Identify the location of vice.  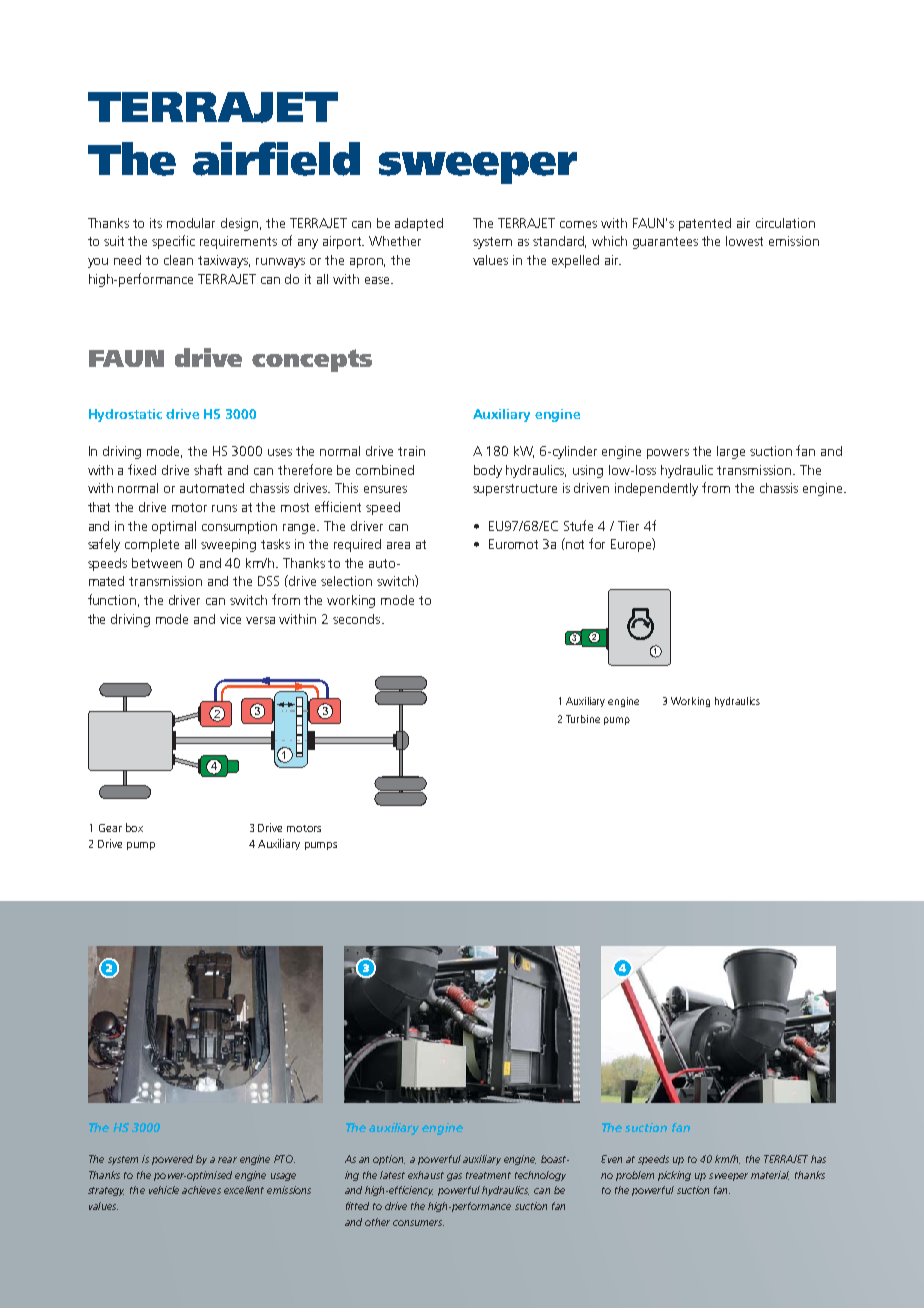
(230, 619).
